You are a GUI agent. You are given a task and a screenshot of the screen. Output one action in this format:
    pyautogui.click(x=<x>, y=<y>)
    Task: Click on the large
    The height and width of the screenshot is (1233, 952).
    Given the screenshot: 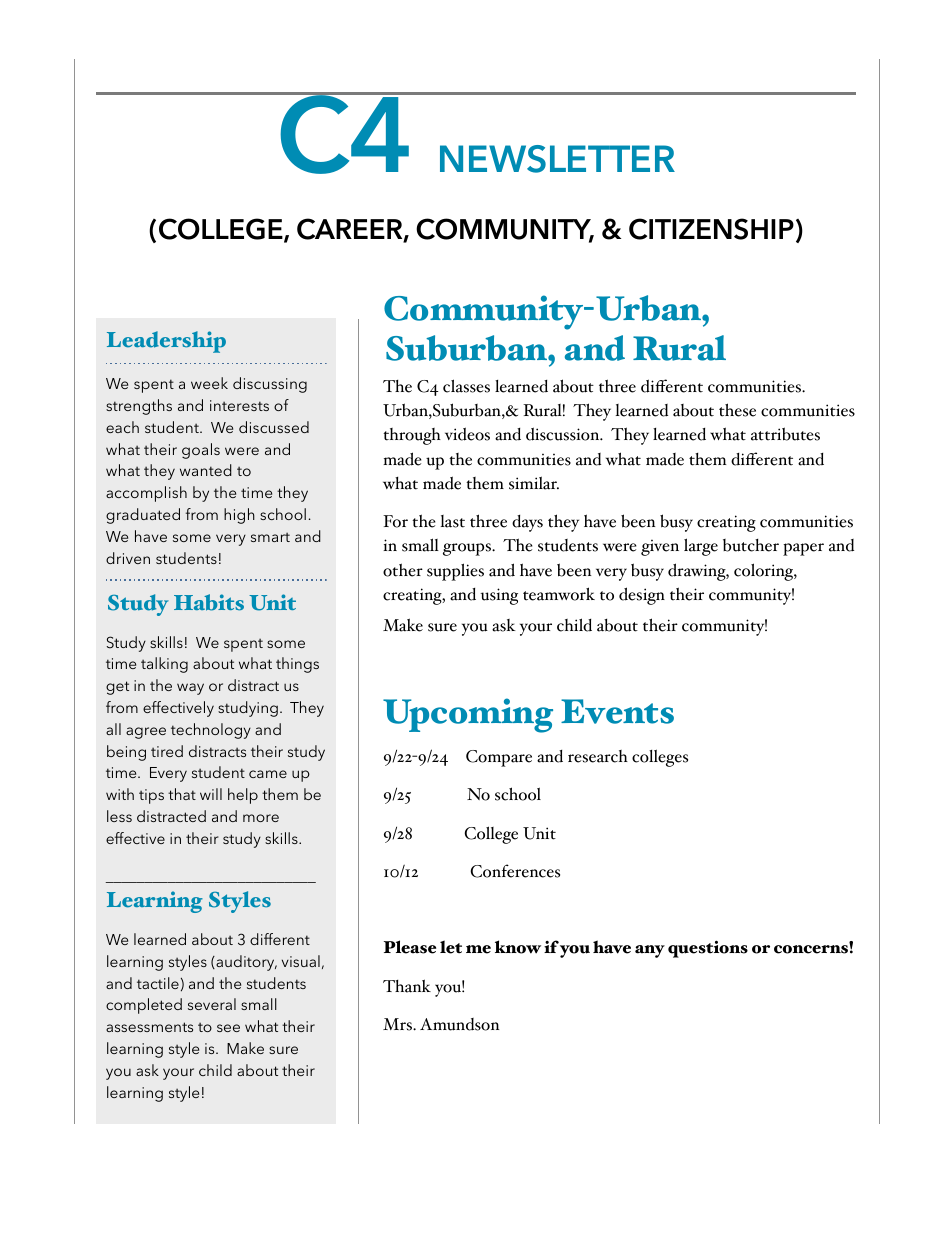 What is the action you would take?
    pyautogui.click(x=701, y=547)
